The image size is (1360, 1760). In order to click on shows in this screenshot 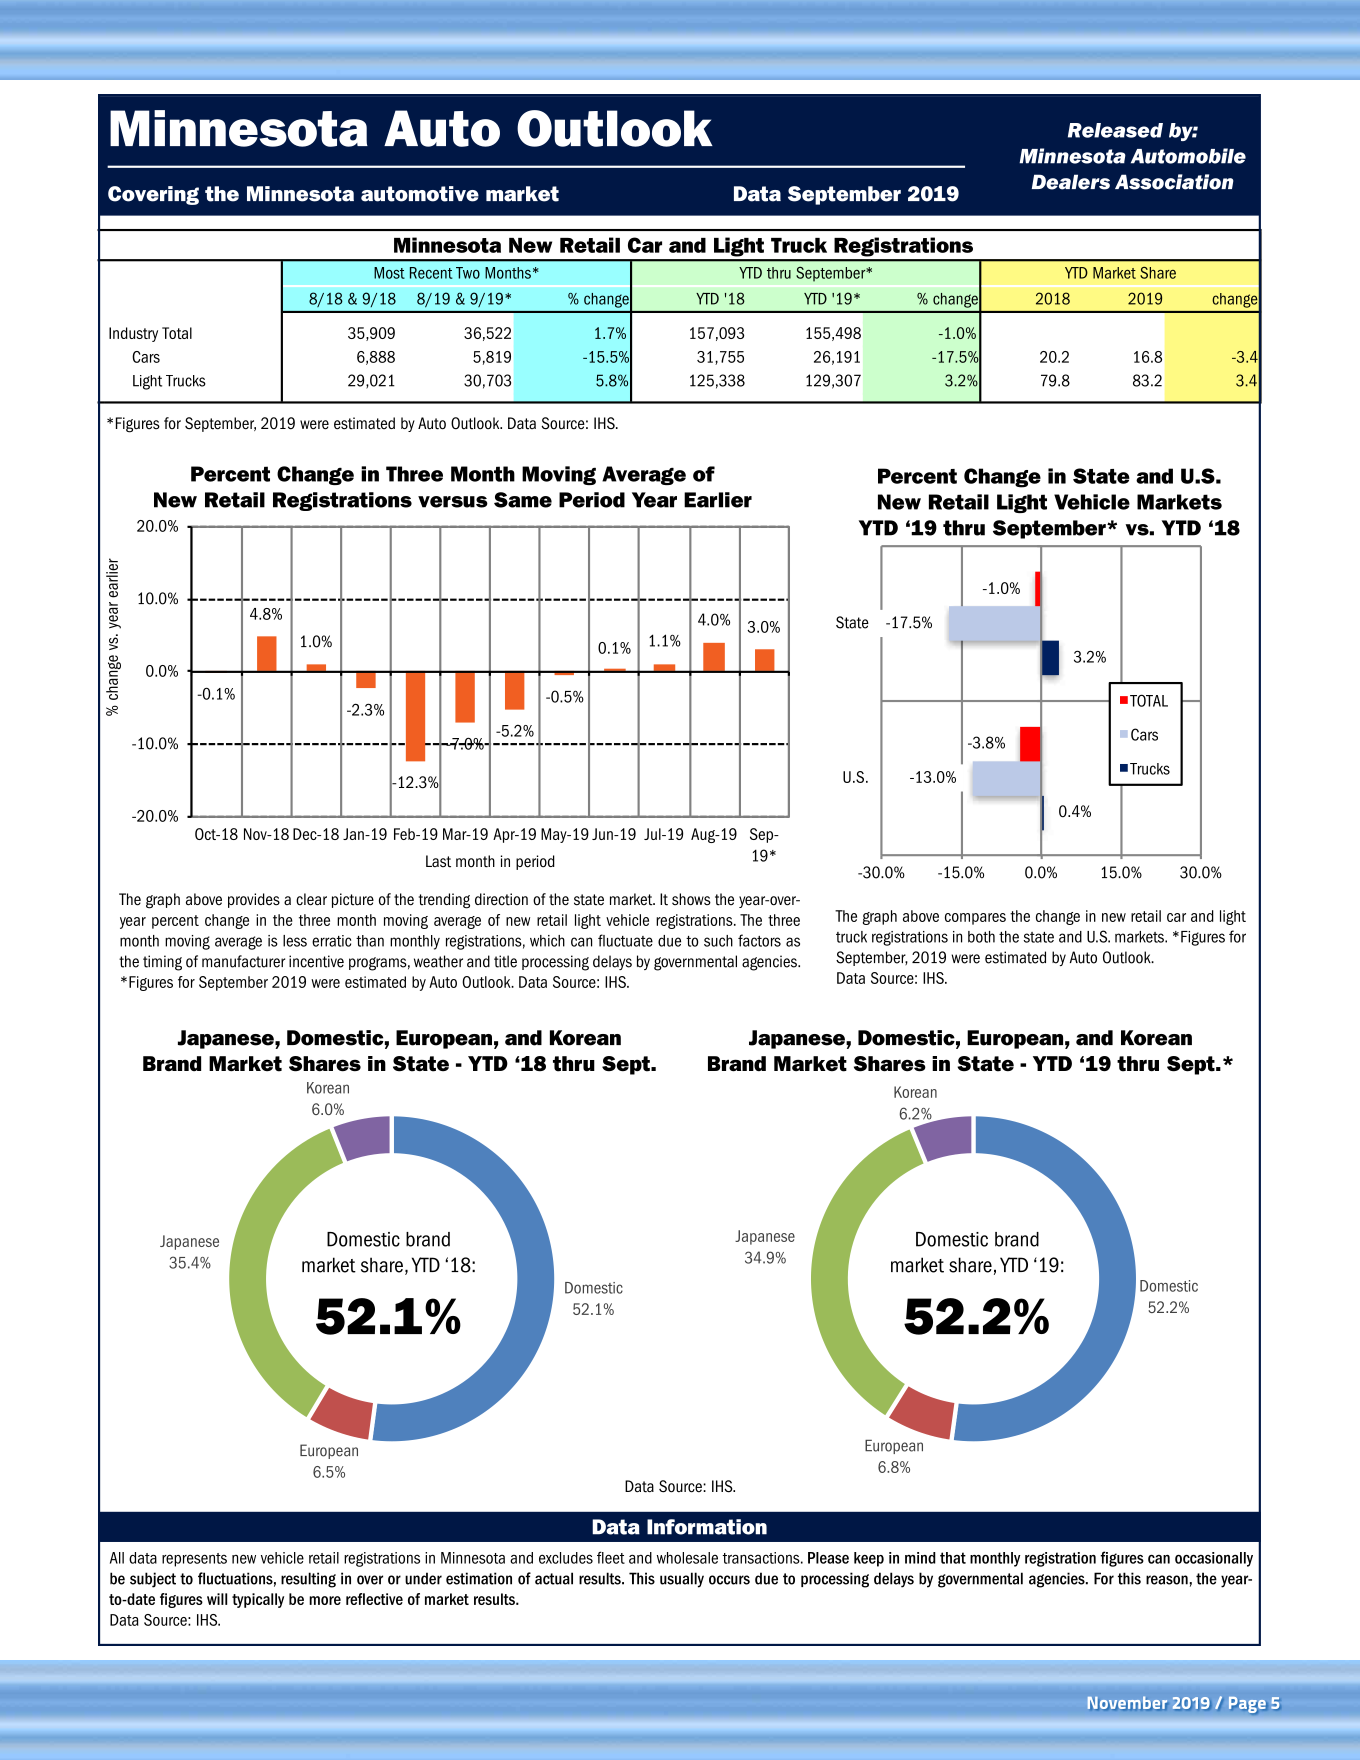, I will do `click(691, 899)`.
